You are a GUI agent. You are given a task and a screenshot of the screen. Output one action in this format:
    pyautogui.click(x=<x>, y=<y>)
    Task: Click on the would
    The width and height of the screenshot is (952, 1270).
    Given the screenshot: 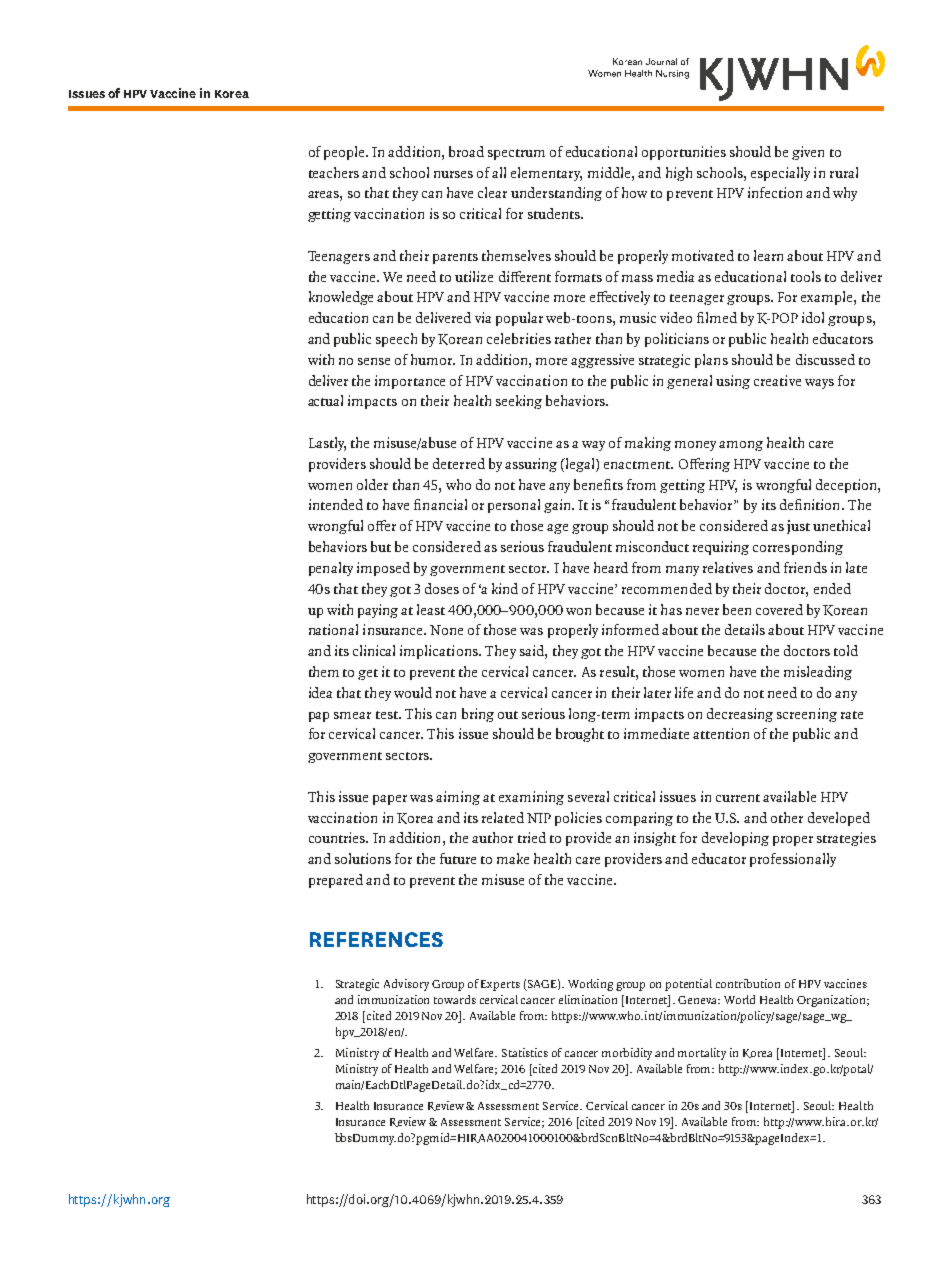 What is the action you would take?
    pyautogui.click(x=413, y=692)
